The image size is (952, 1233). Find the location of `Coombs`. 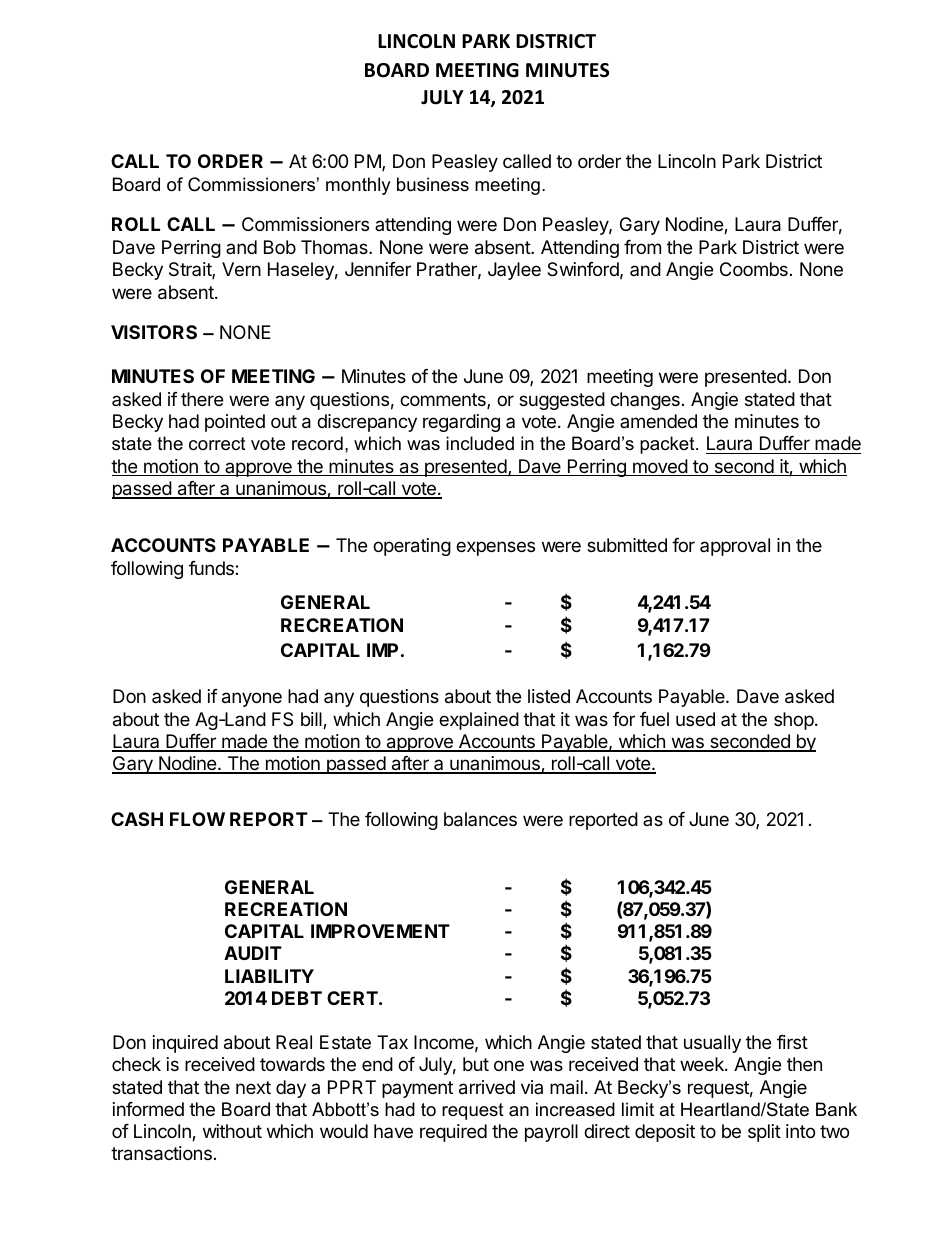

Coombs is located at coordinates (754, 269).
